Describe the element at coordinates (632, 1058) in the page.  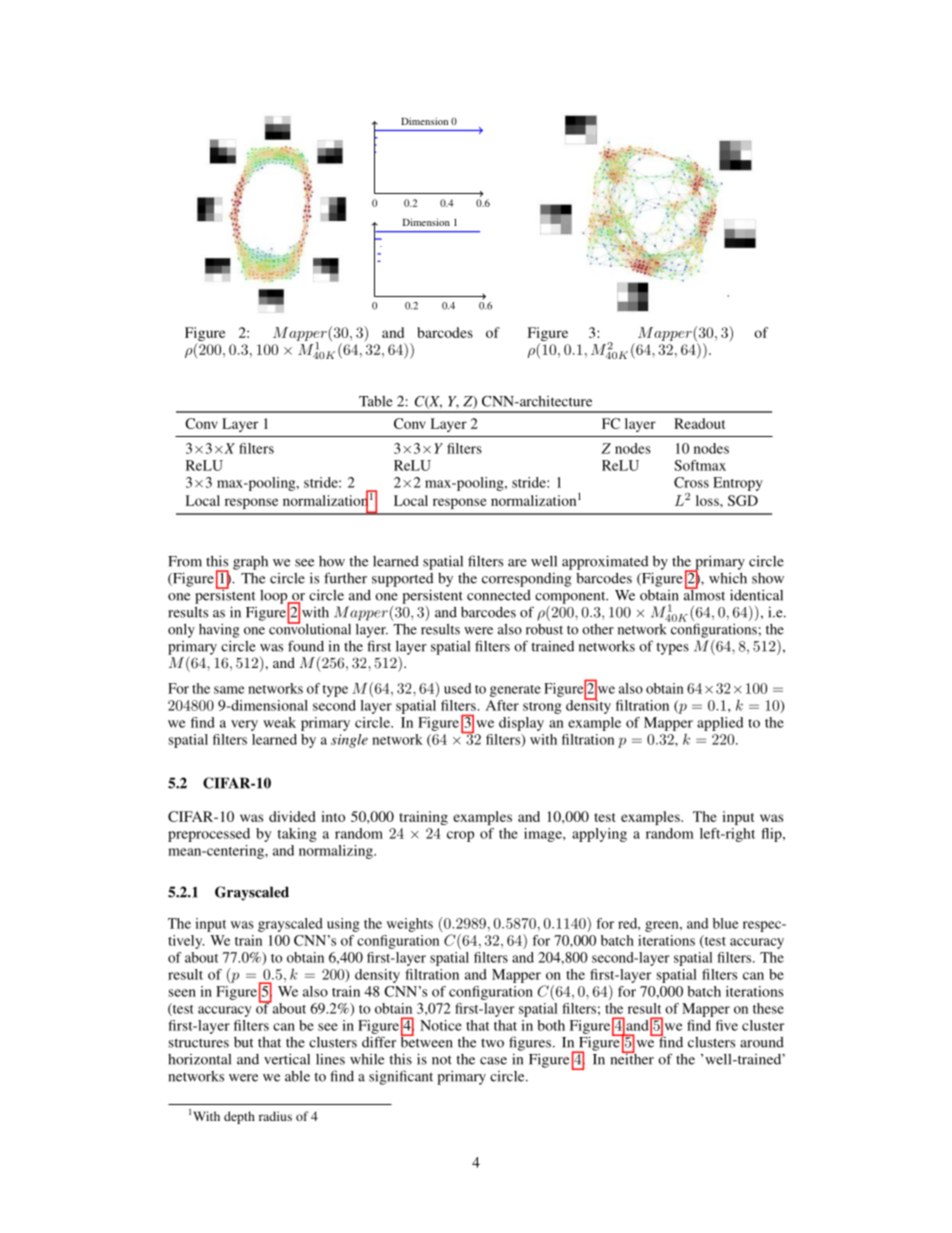
I see `neither` at that location.
